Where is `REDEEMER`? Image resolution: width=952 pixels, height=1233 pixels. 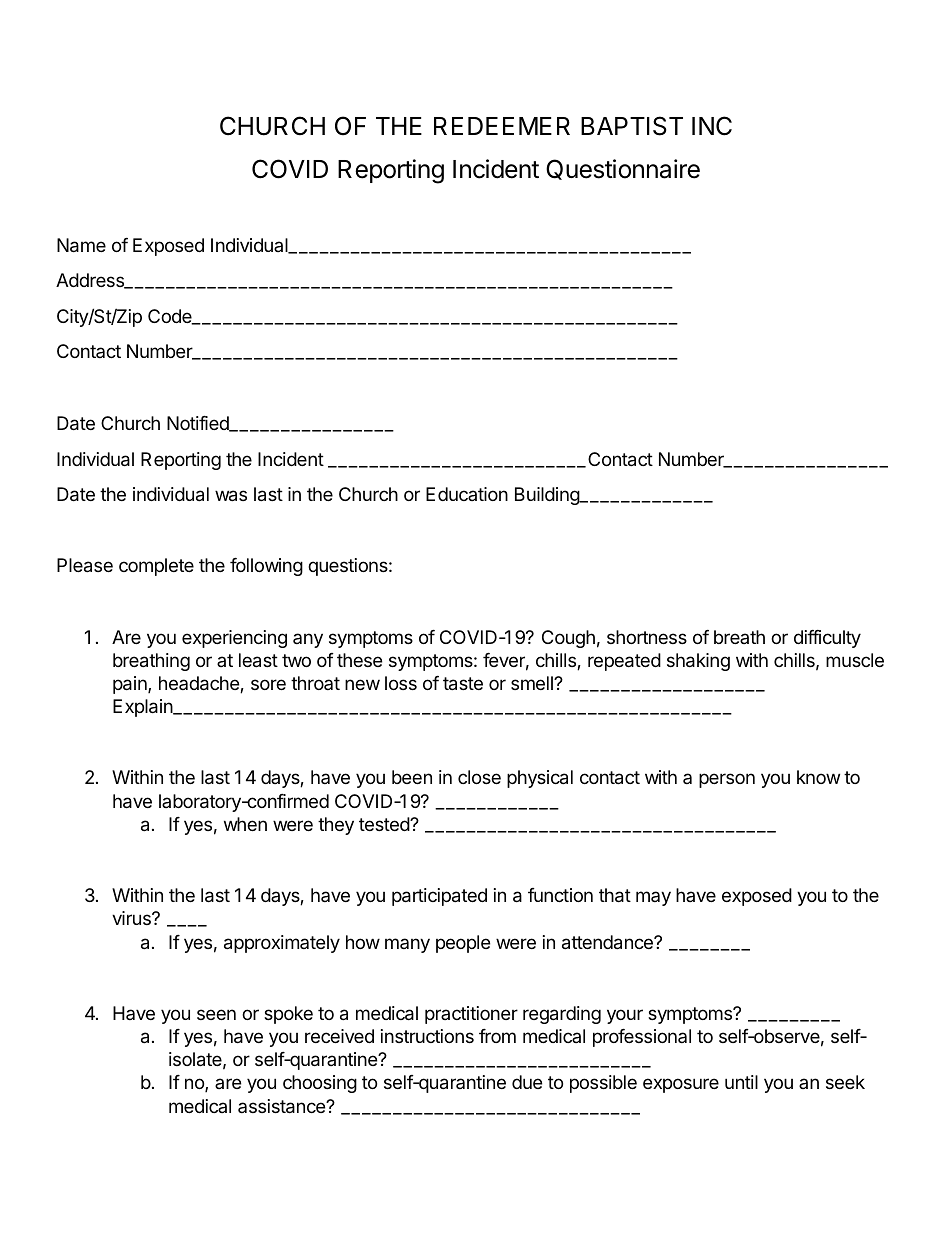
REDEEMER is located at coordinates (502, 126).
